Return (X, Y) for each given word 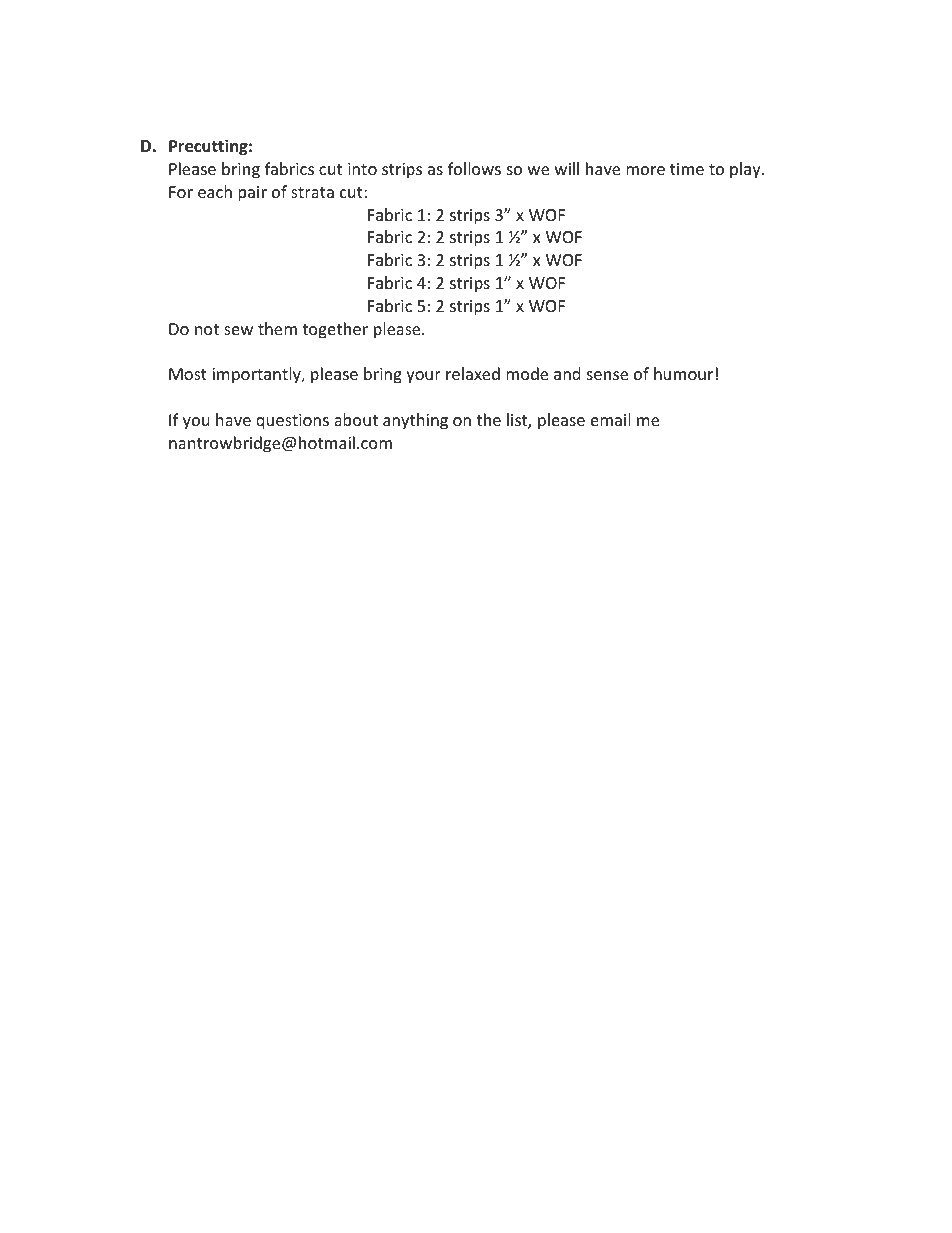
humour (683, 373)
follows (474, 168)
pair (252, 194)
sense (607, 375)
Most (188, 374)
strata (312, 192)
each (215, 191)
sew (238, 330)
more (645, 170)
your (423, 377)
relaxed (473, 373)
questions (292, 422)
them (277, 328)
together (335, 330)
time (687, 169)
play (746, 170)
